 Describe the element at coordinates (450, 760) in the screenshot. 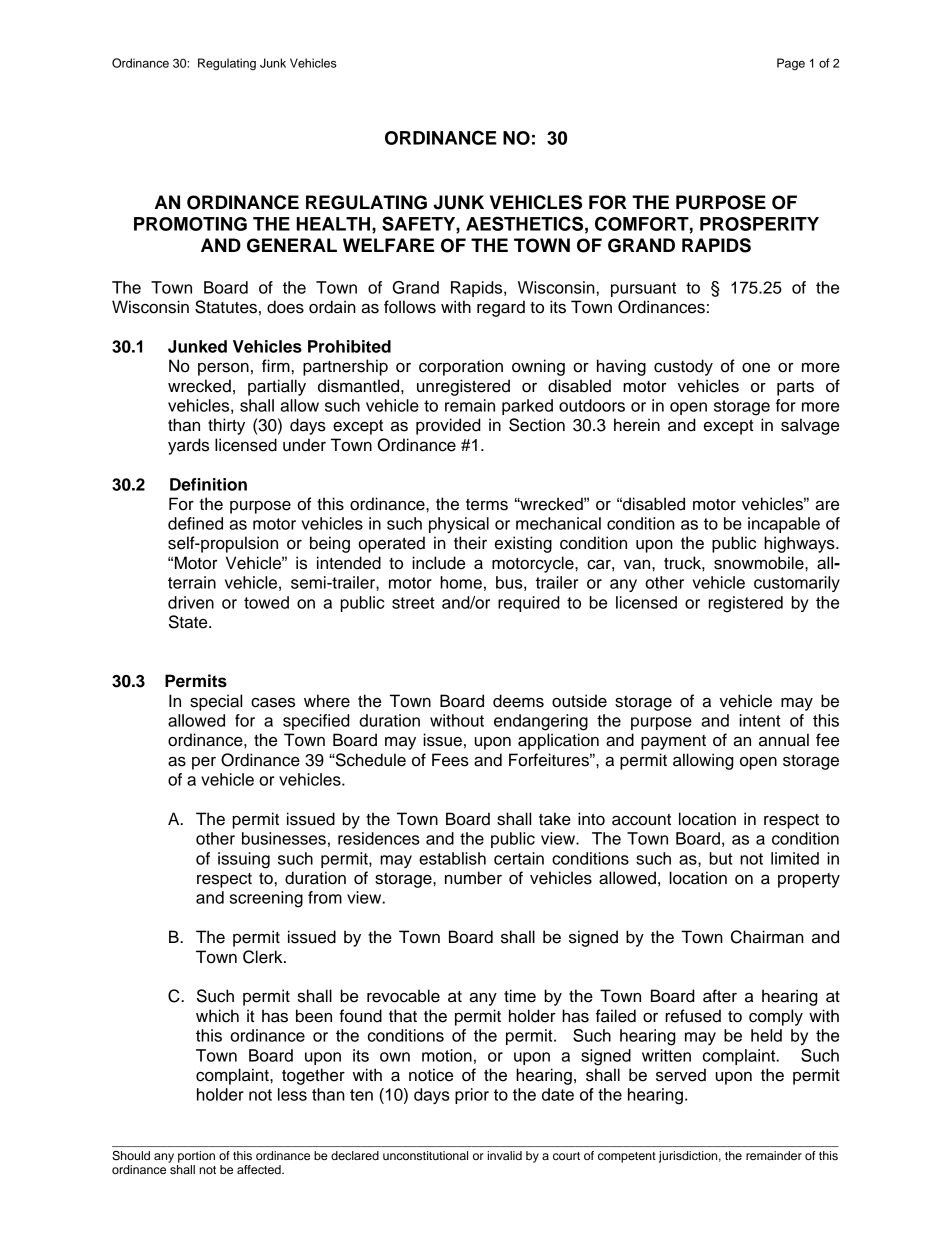

I see `Fees` at that location.
